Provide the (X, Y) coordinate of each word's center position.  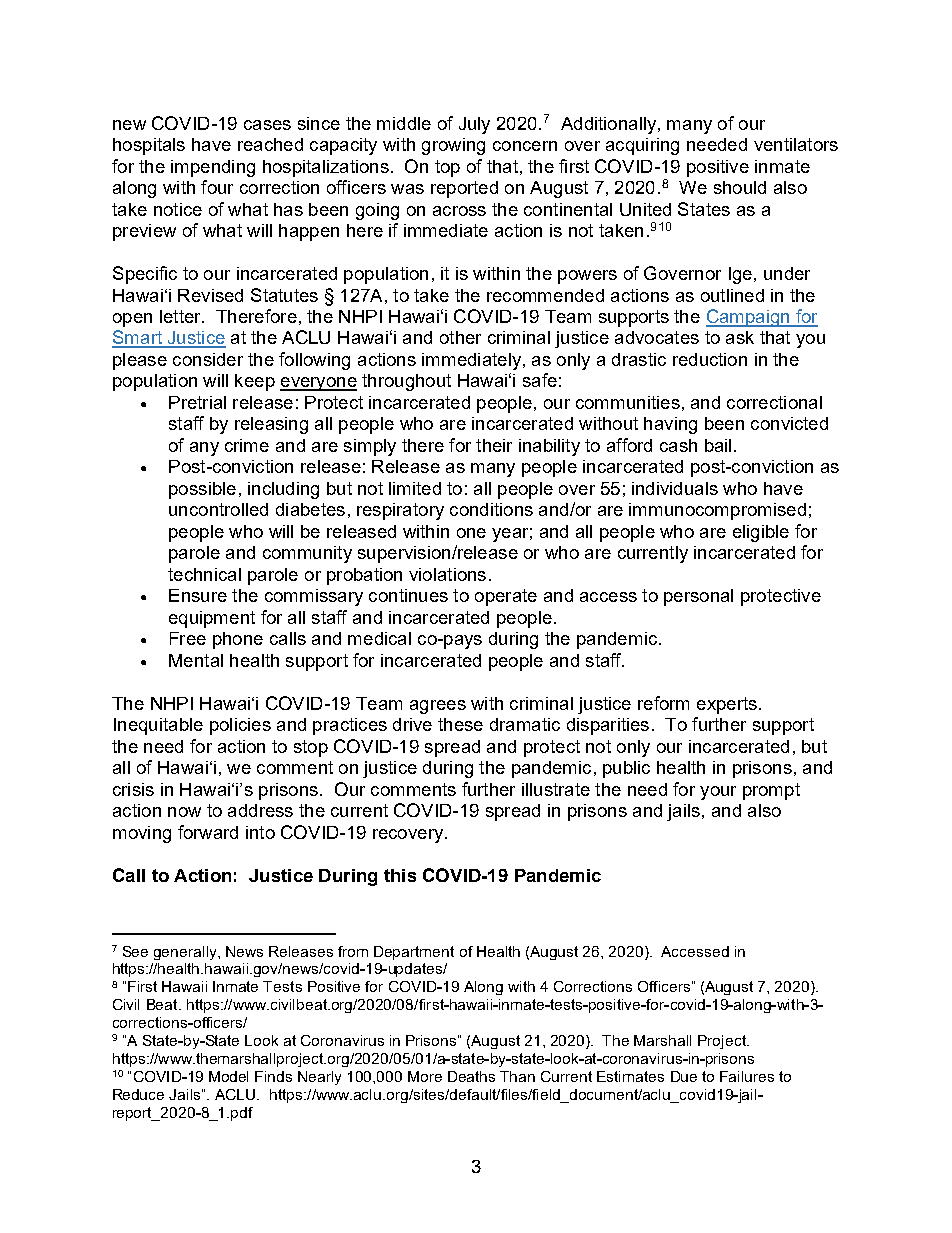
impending (213, 168)
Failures (747, 1076)
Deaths (471, 1076)
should (740, 187)
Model (228, 1076)
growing (453, 146)
